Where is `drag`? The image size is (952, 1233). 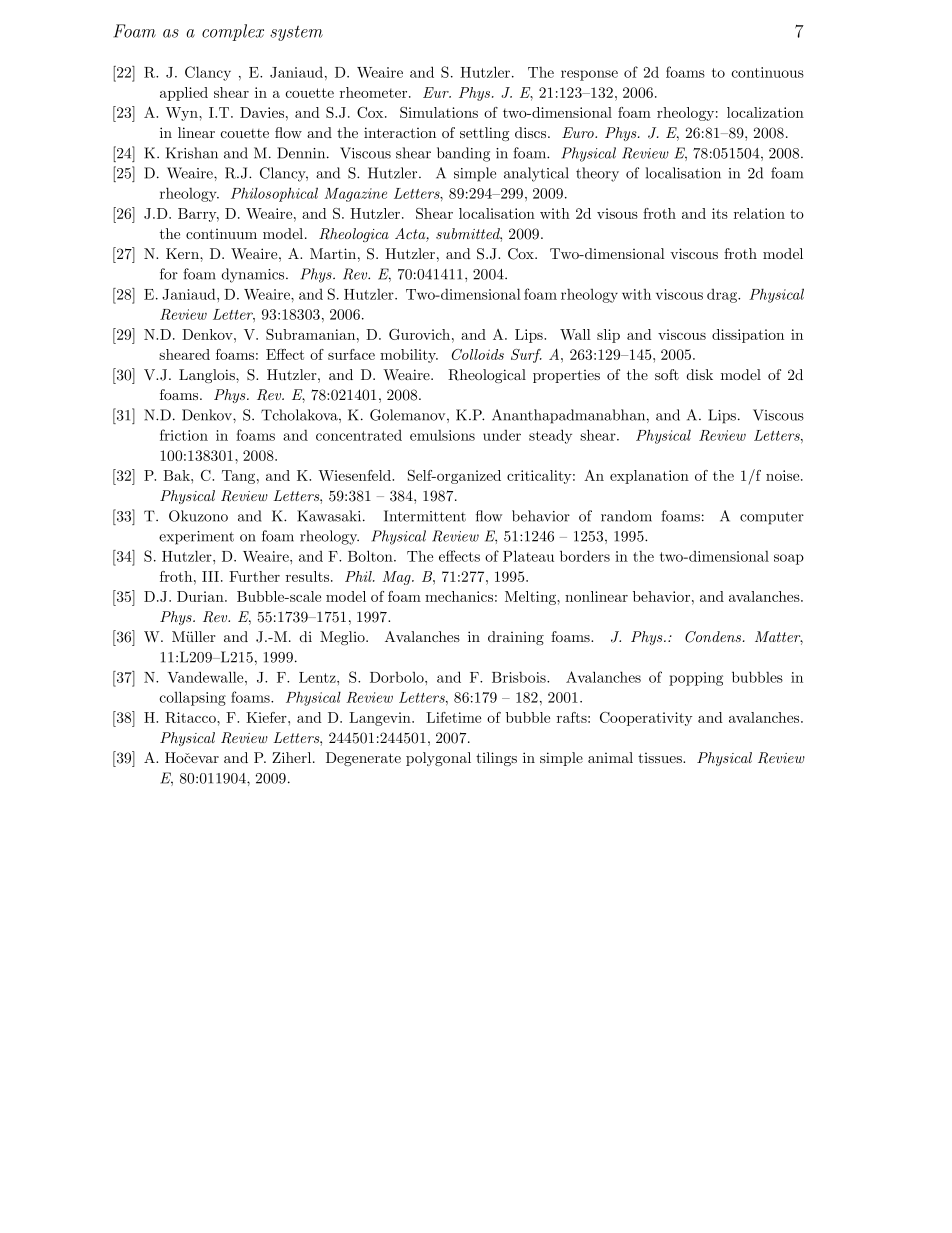
drag is located at coordinates (723, 296).
